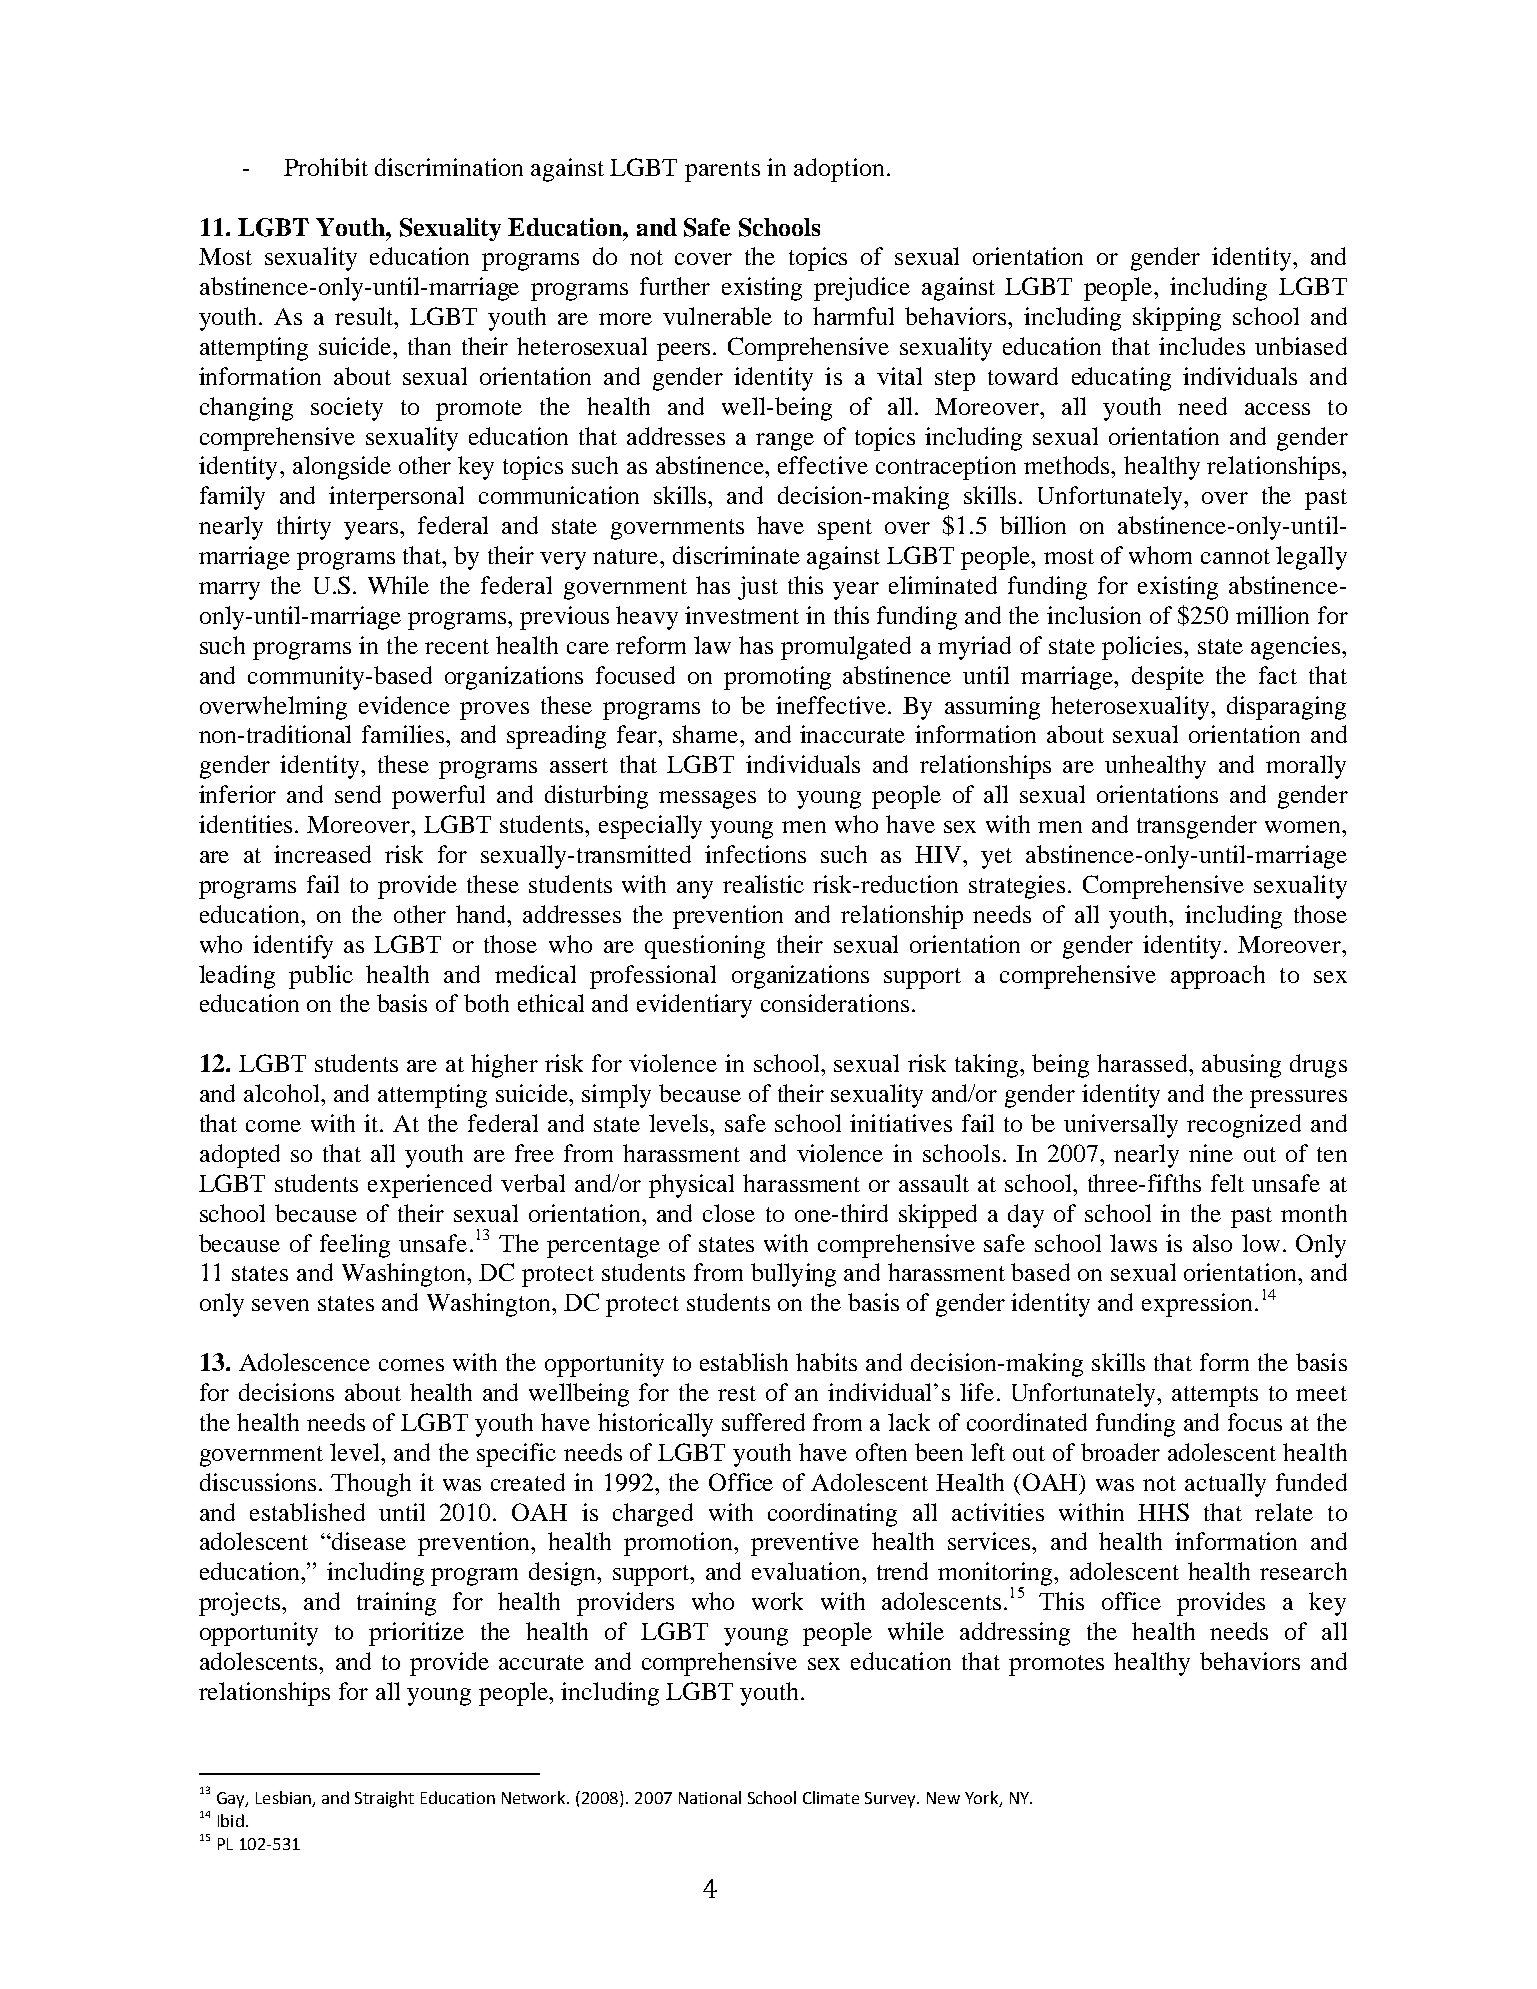  I want to click on also, so click(1212, 1243).
